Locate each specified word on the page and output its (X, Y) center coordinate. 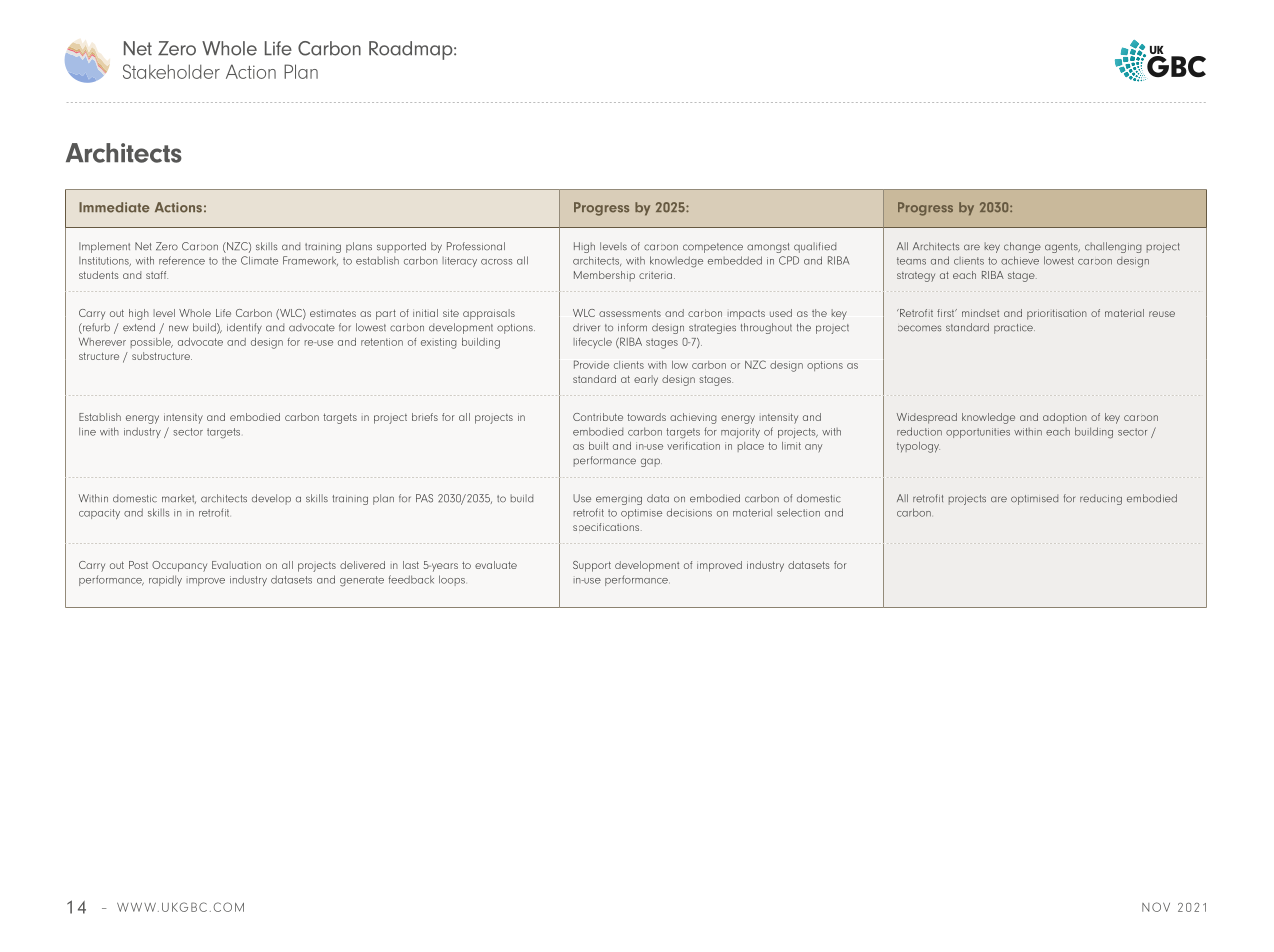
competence (713, 248)
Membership (604, 276)
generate (362, 581)
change (1022, 247)
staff (157, 275)
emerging (619, 500)
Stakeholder (171, 71)
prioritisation (1057, 314)
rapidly (165, 580)
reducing (1101, 499)
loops (452, 580)
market (179, 499)
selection (798, 512)
